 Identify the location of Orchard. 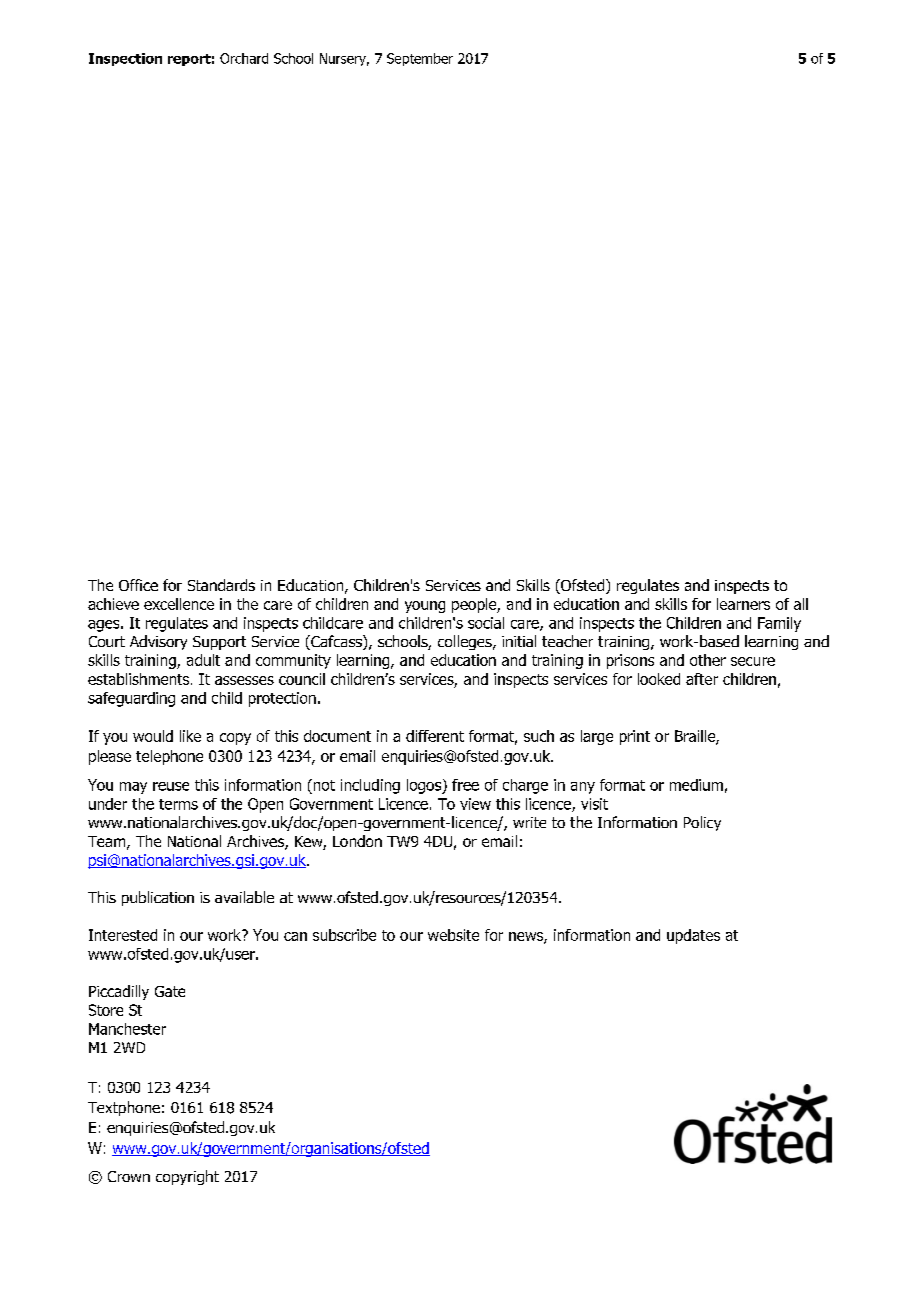
(244, 58).
